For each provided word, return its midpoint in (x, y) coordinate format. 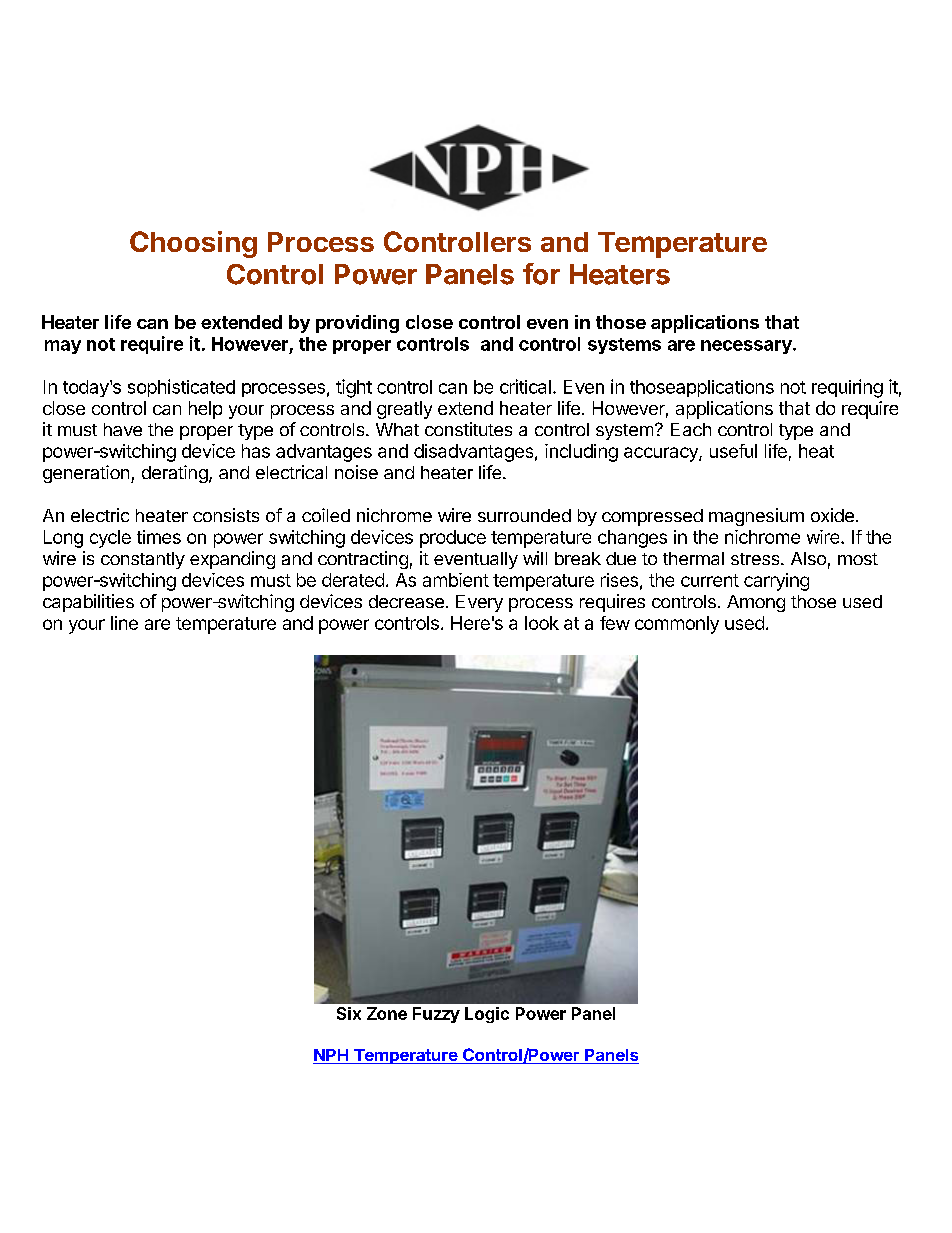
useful (733, 451)
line (124, 623)
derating (175, 474)
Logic (487, 1015)
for (541, 274)
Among (756, 603)
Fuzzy (436, 1015)
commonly (677, 625)
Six (349, 1013)
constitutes (468, 429)
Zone (387, 1013)
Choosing (193, 244)
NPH (331, 1055)
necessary (747, 347)
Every (479, 603)
